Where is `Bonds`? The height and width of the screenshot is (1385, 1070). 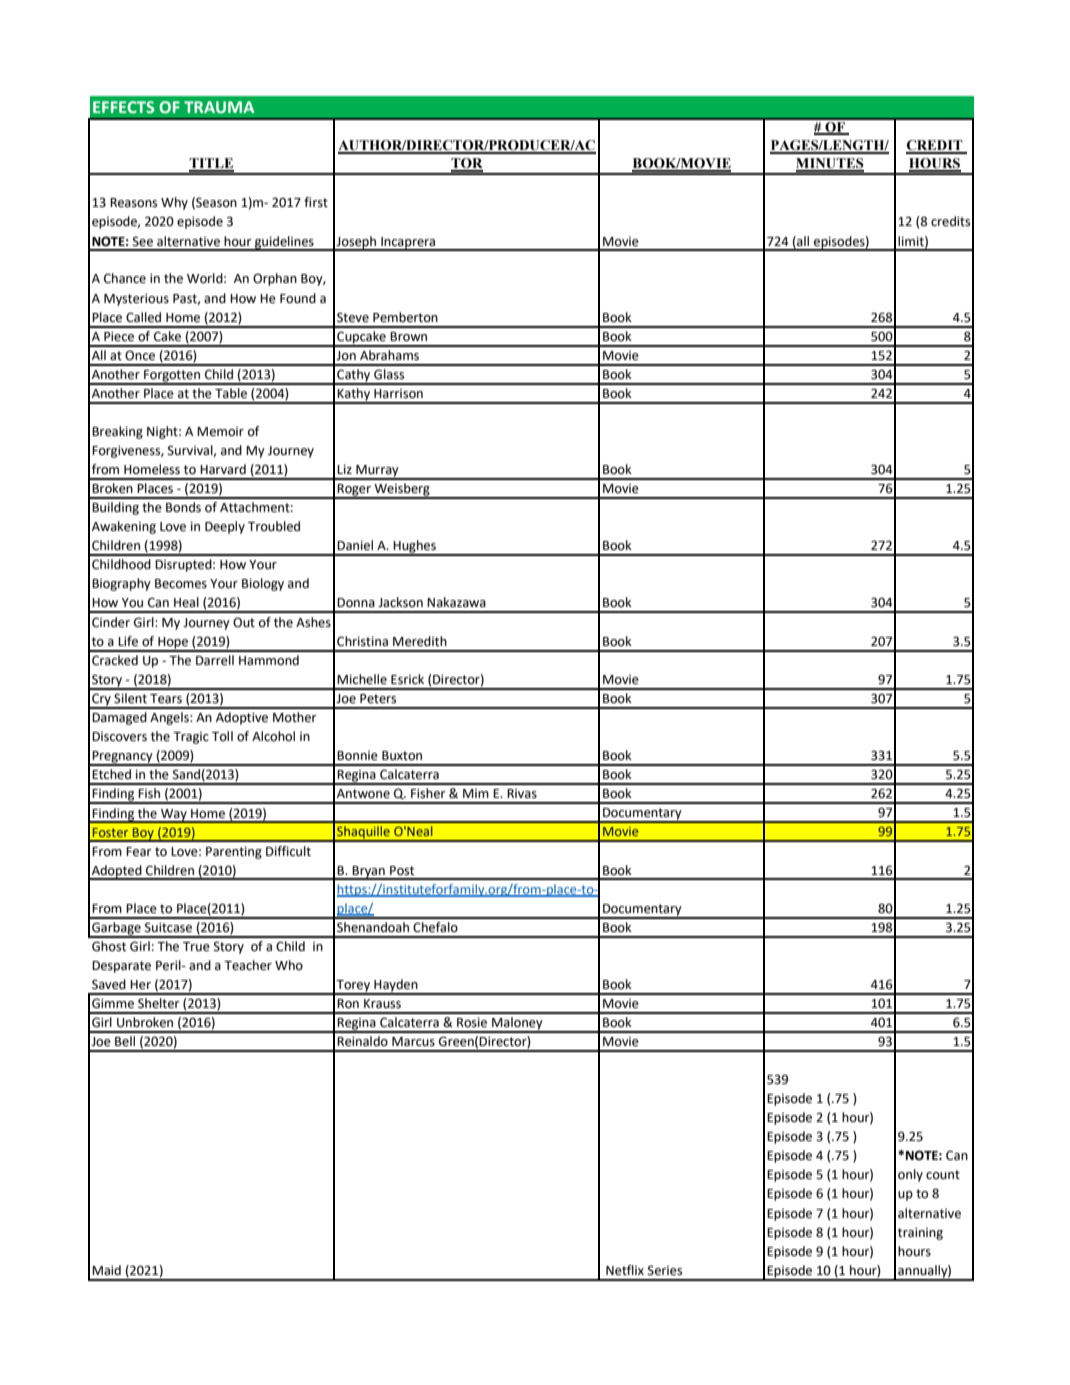
Bonds is located at coordinates (183, 507).
